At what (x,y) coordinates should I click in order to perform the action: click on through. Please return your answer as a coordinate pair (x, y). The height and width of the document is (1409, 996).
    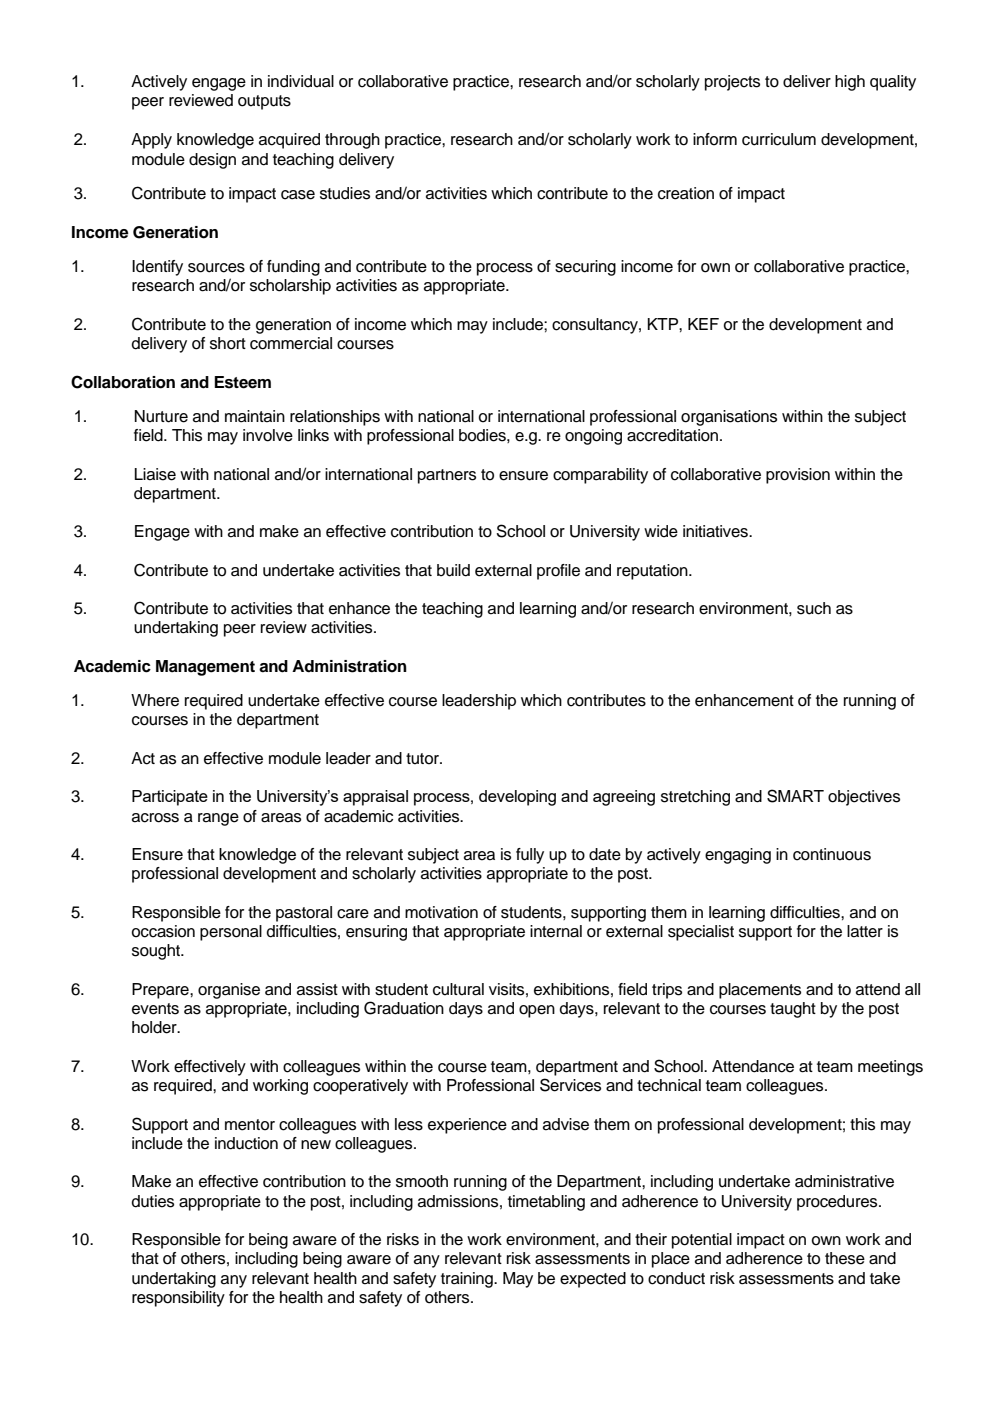
    Looking at the image, I should click on (352, 141).
